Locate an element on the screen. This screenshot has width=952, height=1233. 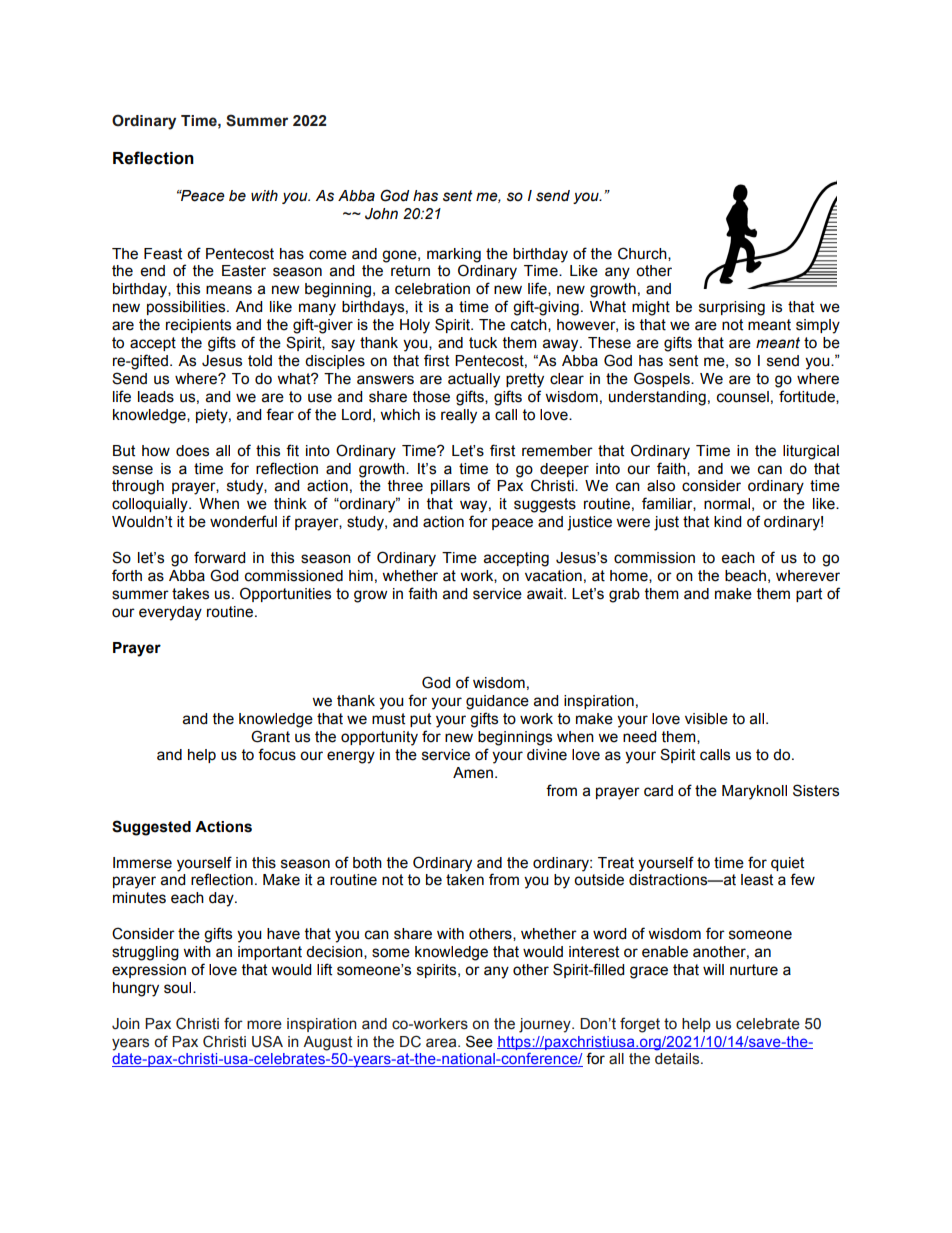
kind is located at coordinates (727, 522).
